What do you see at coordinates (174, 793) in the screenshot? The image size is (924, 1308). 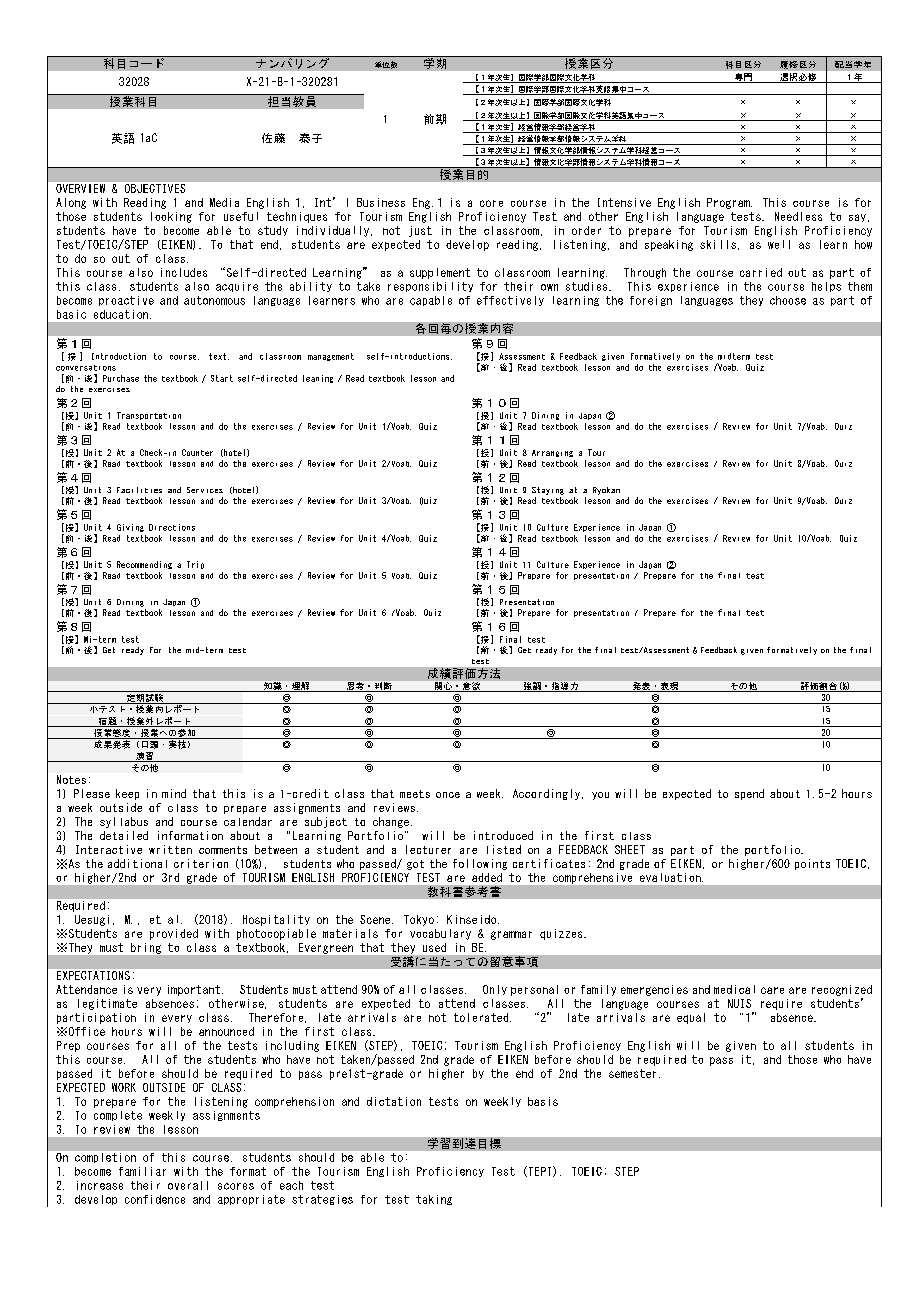 I see `mind` at bounding box center [174, 793].
